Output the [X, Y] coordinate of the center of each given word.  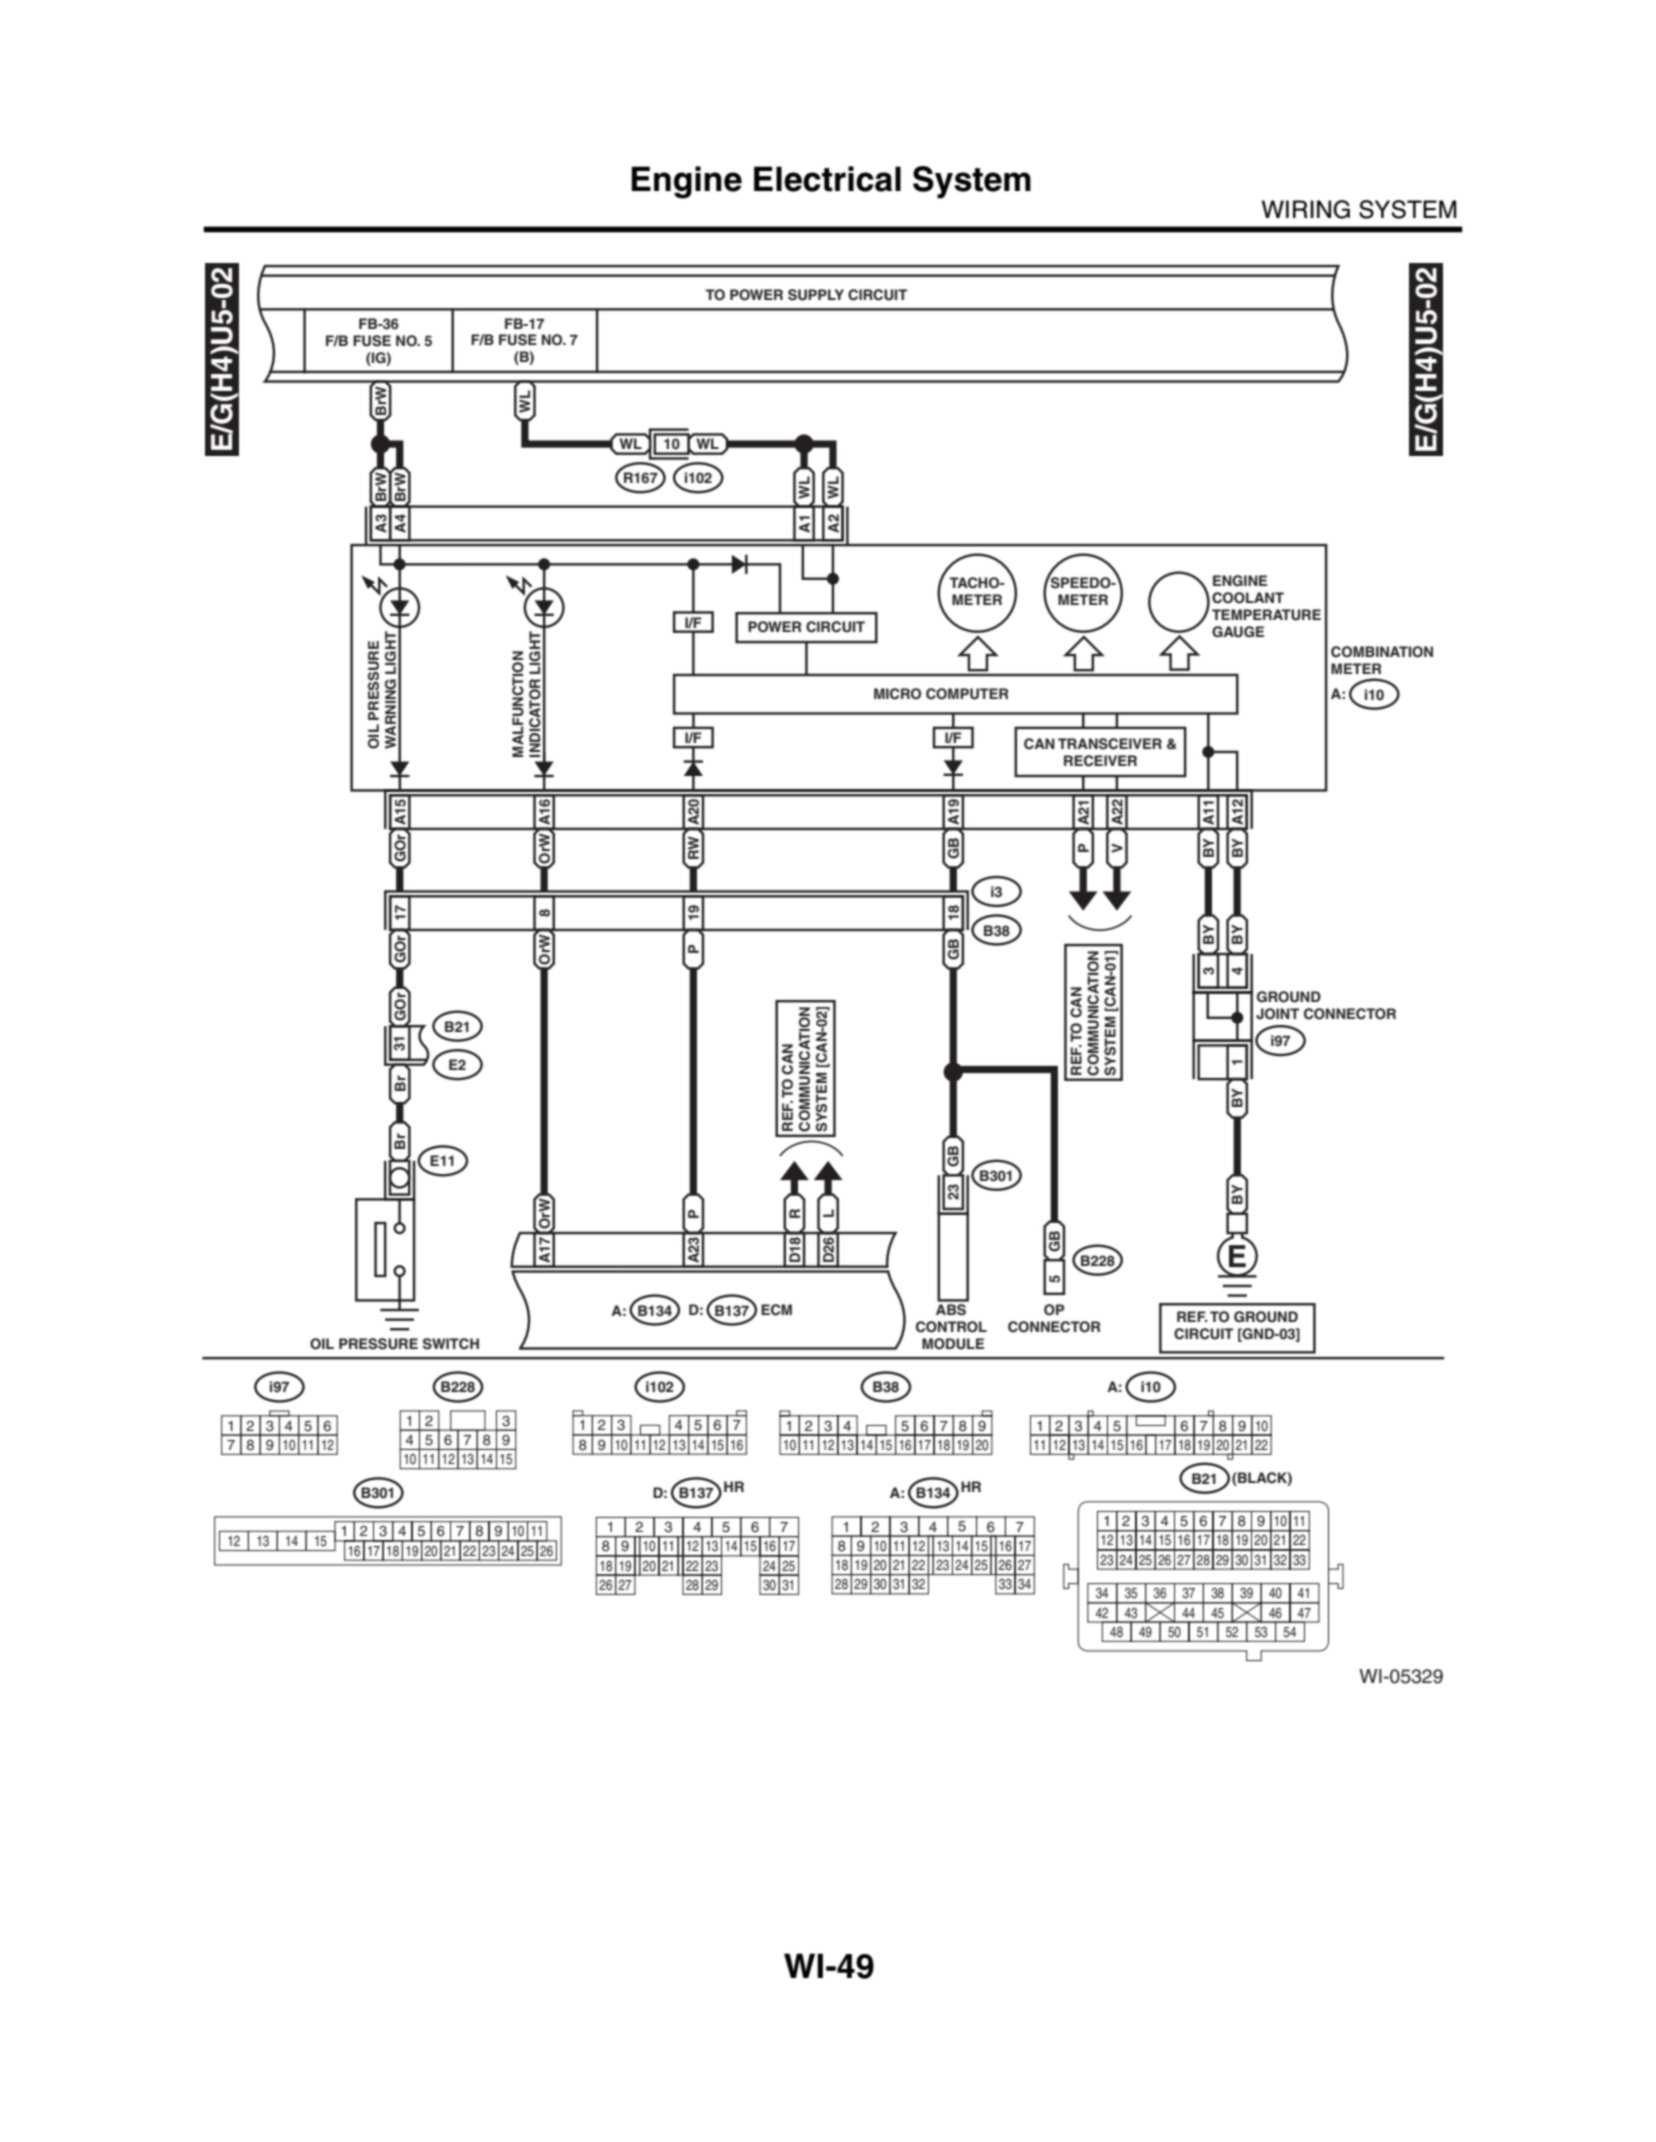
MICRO [897, 694]
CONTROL [951, 1327]
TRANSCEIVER [1110, 744]
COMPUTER [967, 694]
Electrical [827, 179]
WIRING [1306, 209]
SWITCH [451, 1344]
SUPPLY [816, 295]
